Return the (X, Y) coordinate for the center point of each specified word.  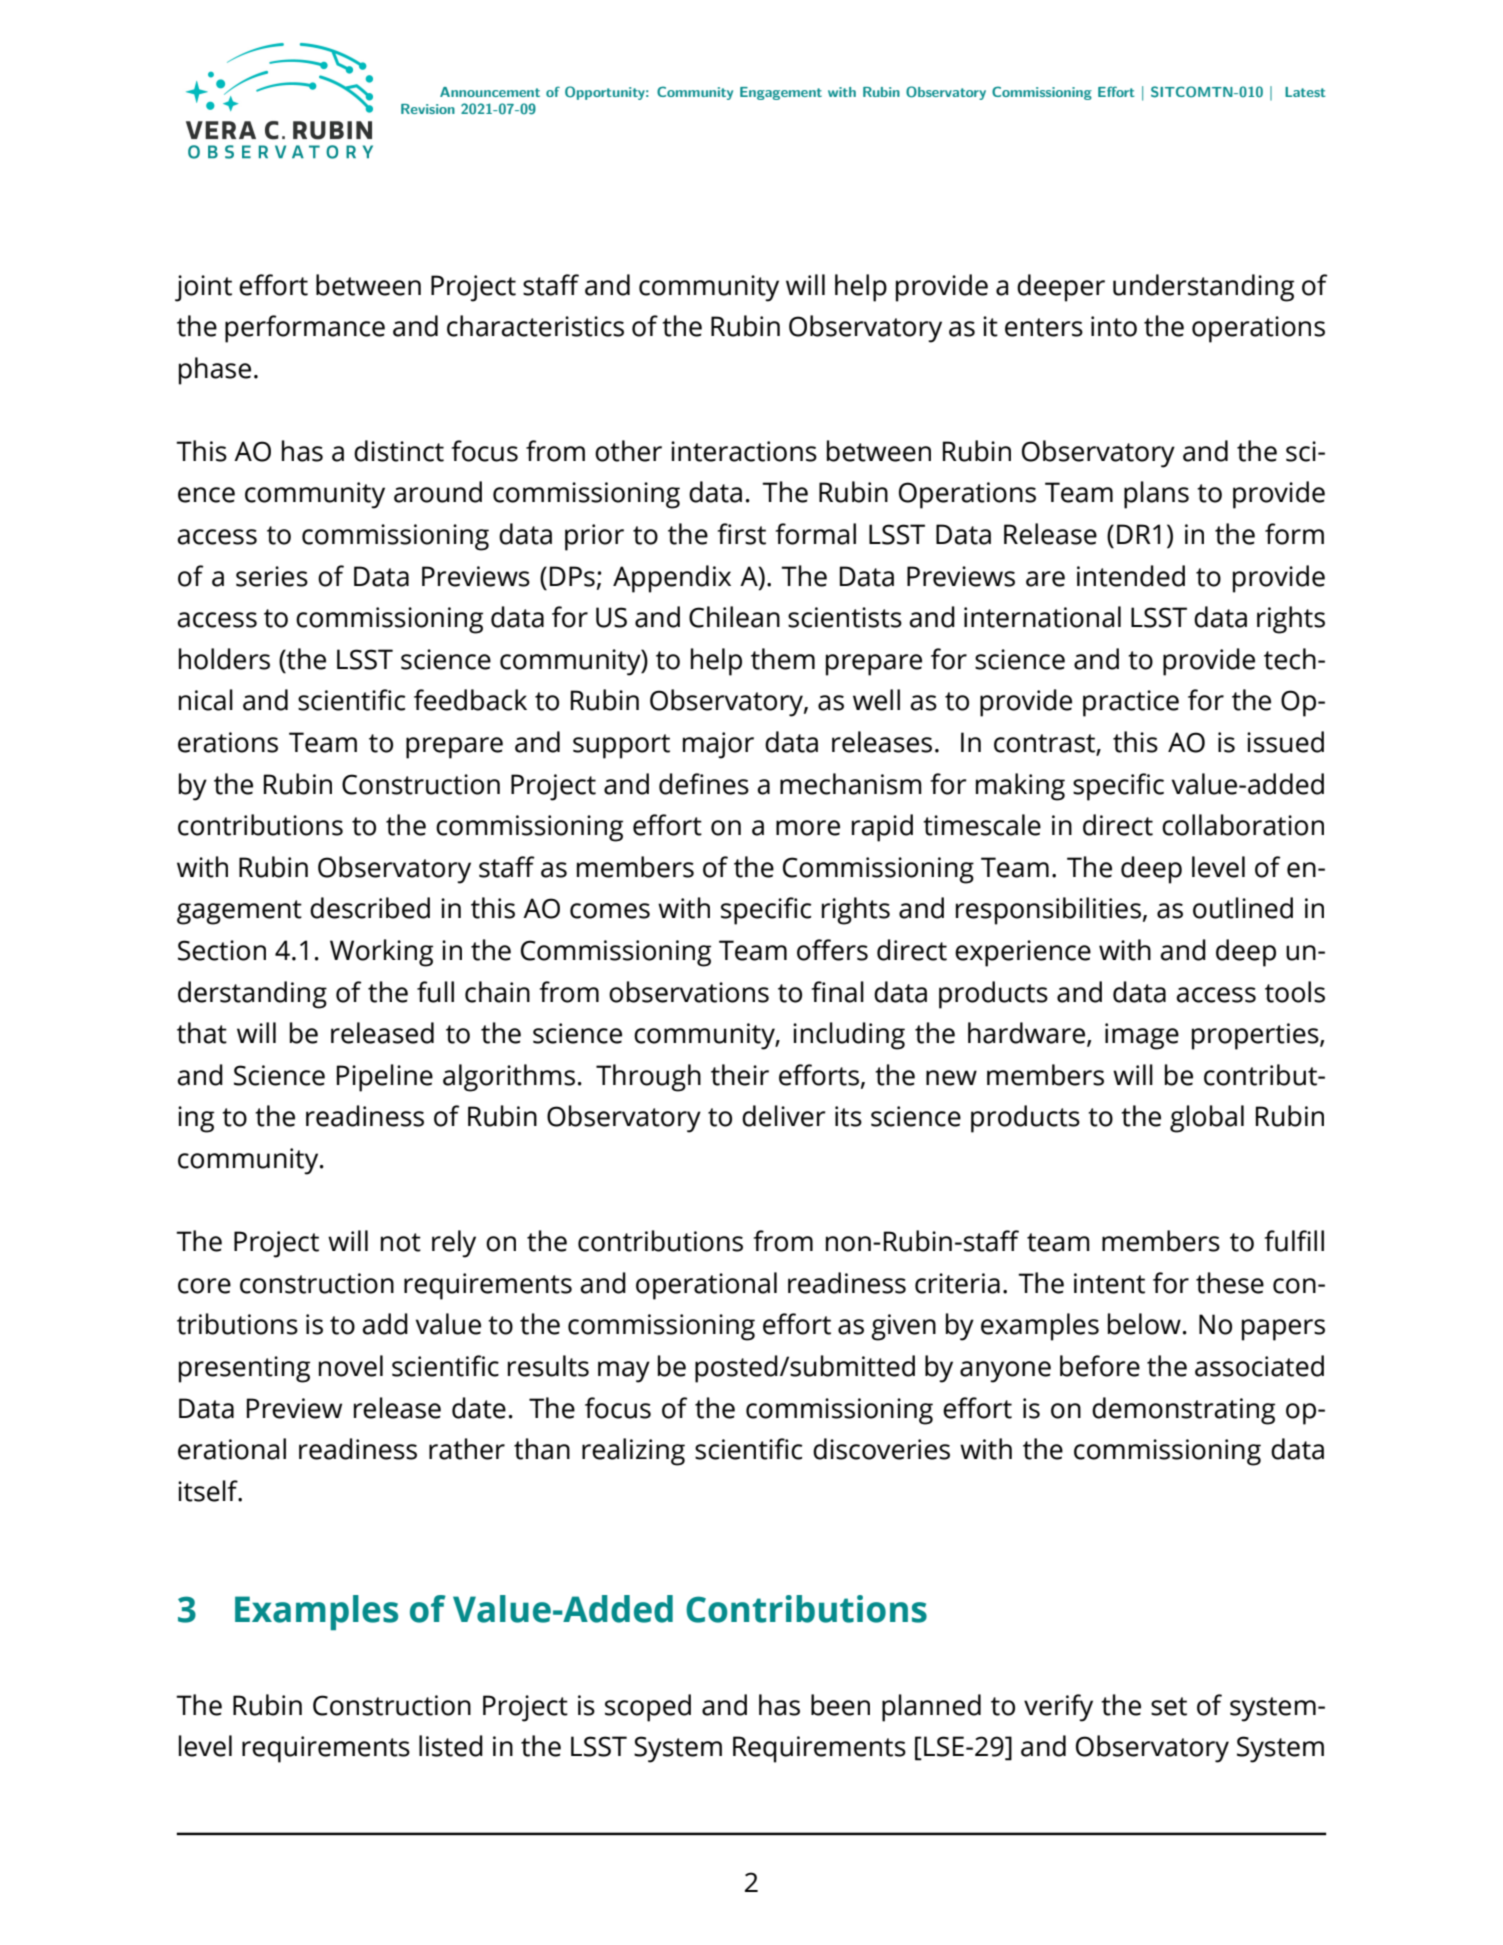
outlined (1243, 908)
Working (381, 953)
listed (451, 1746)
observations (689, 992)
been (840, 1705)
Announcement (490, 92)
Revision (428, 109)
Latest (1305, 92)
